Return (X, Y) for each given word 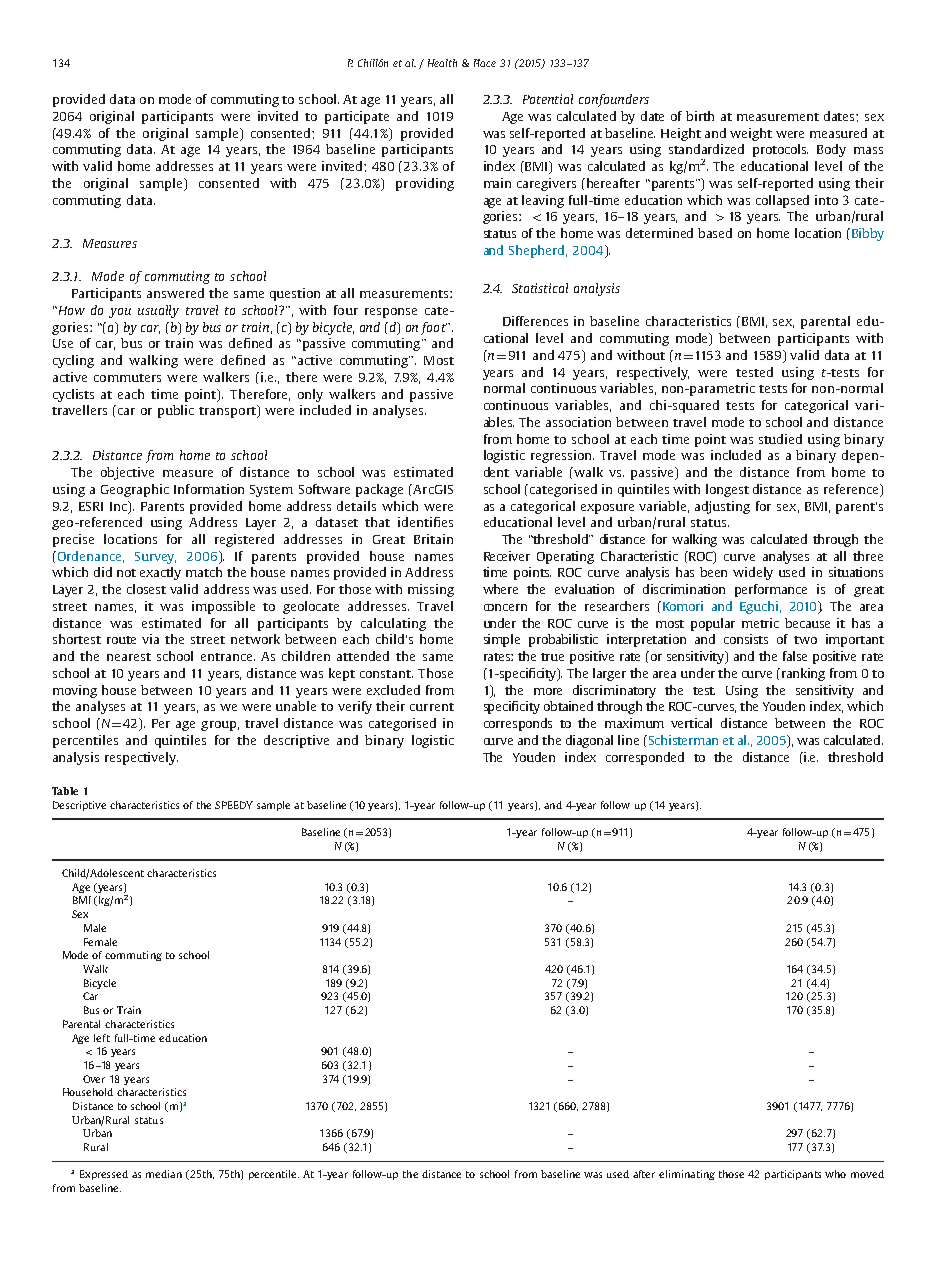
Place (485, 63)
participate (357, 117)
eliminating (687, 1175)
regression (562, 456)
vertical (691, 723)
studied (780, 439)
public (176, 411)
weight (751, 134)
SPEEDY (234, 805)
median (164, 1174)
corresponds (518, 724)
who (835, 1174)
